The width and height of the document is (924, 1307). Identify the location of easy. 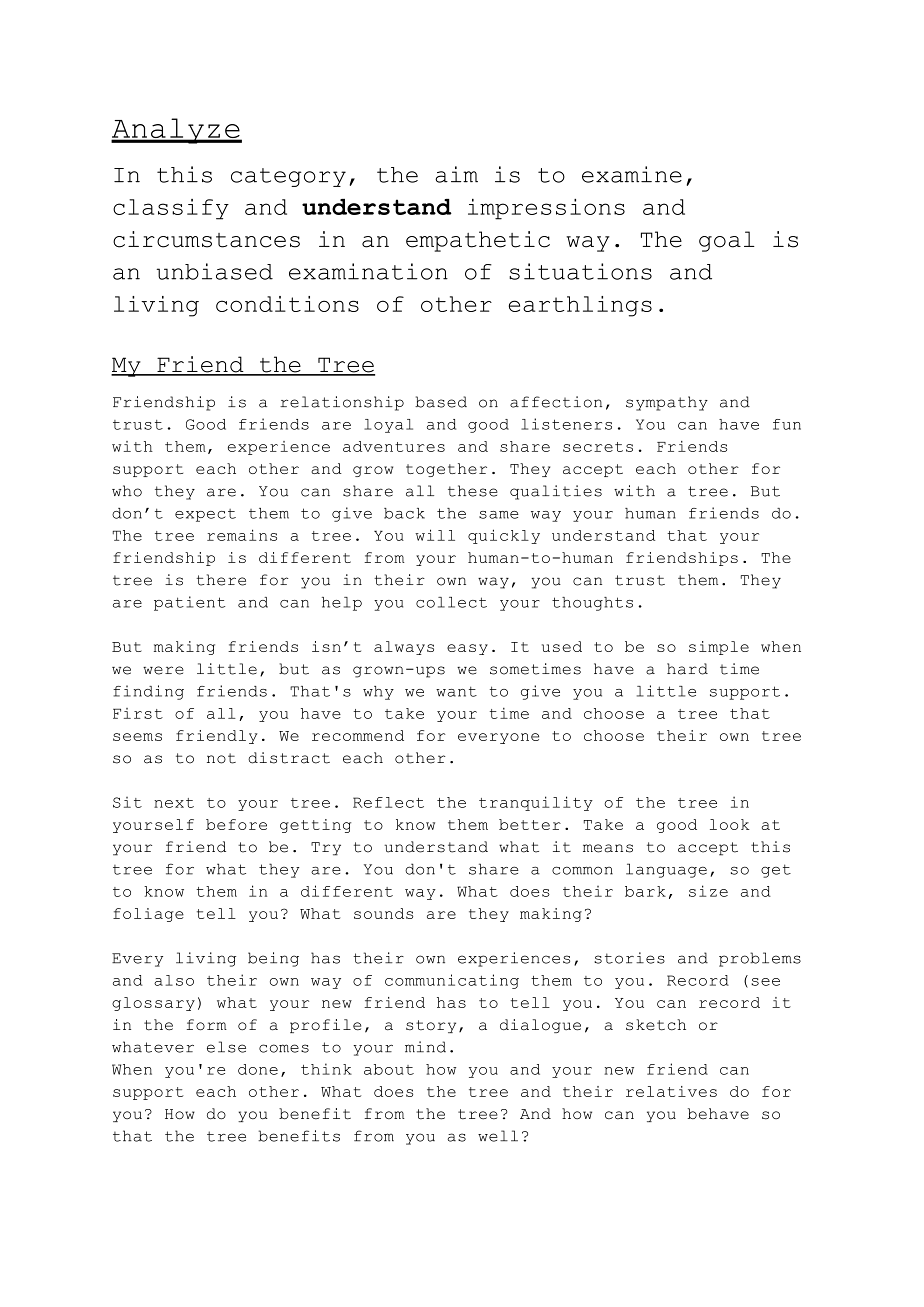
(467, 649).
